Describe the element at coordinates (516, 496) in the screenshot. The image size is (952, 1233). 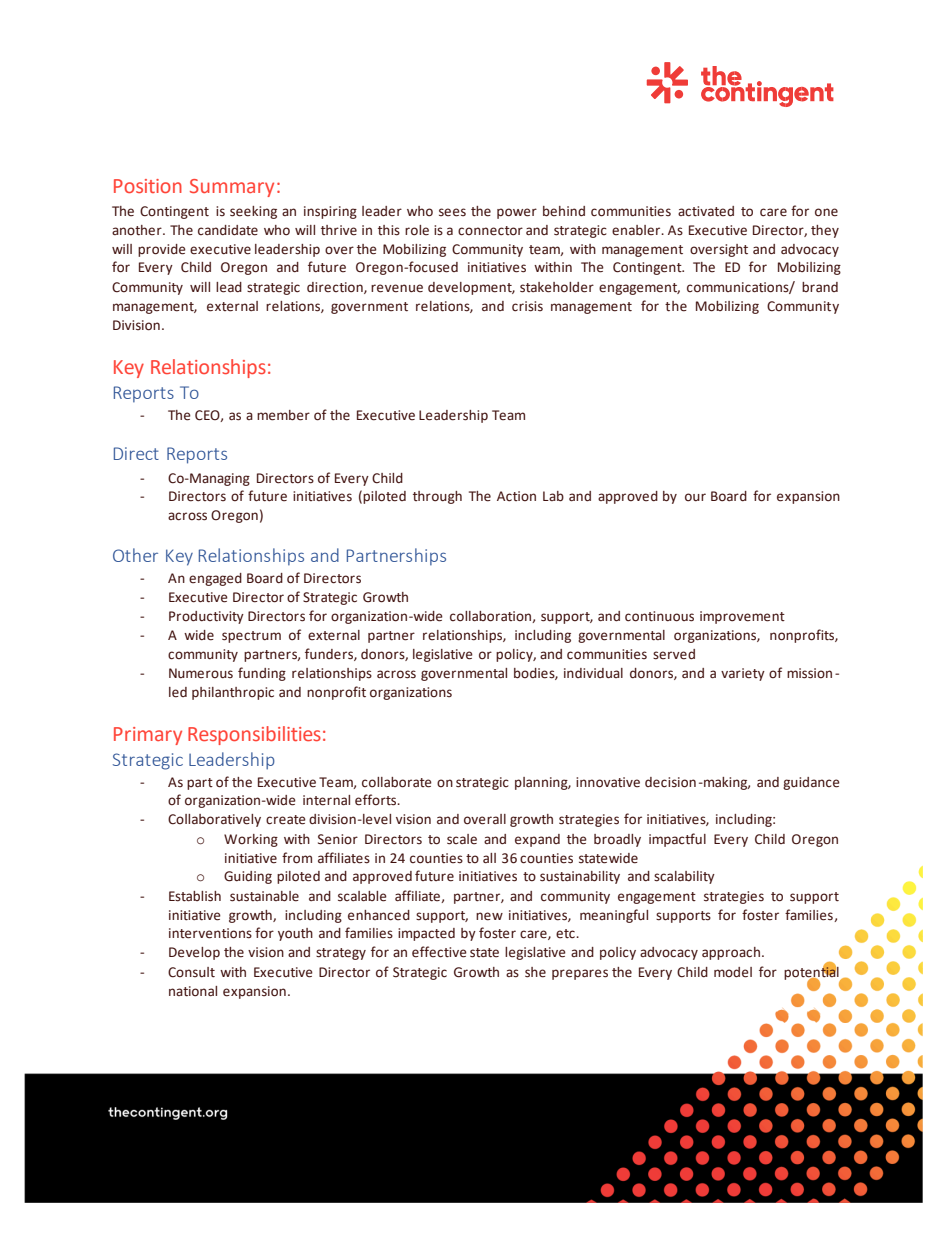
I see `Action` at that location.
